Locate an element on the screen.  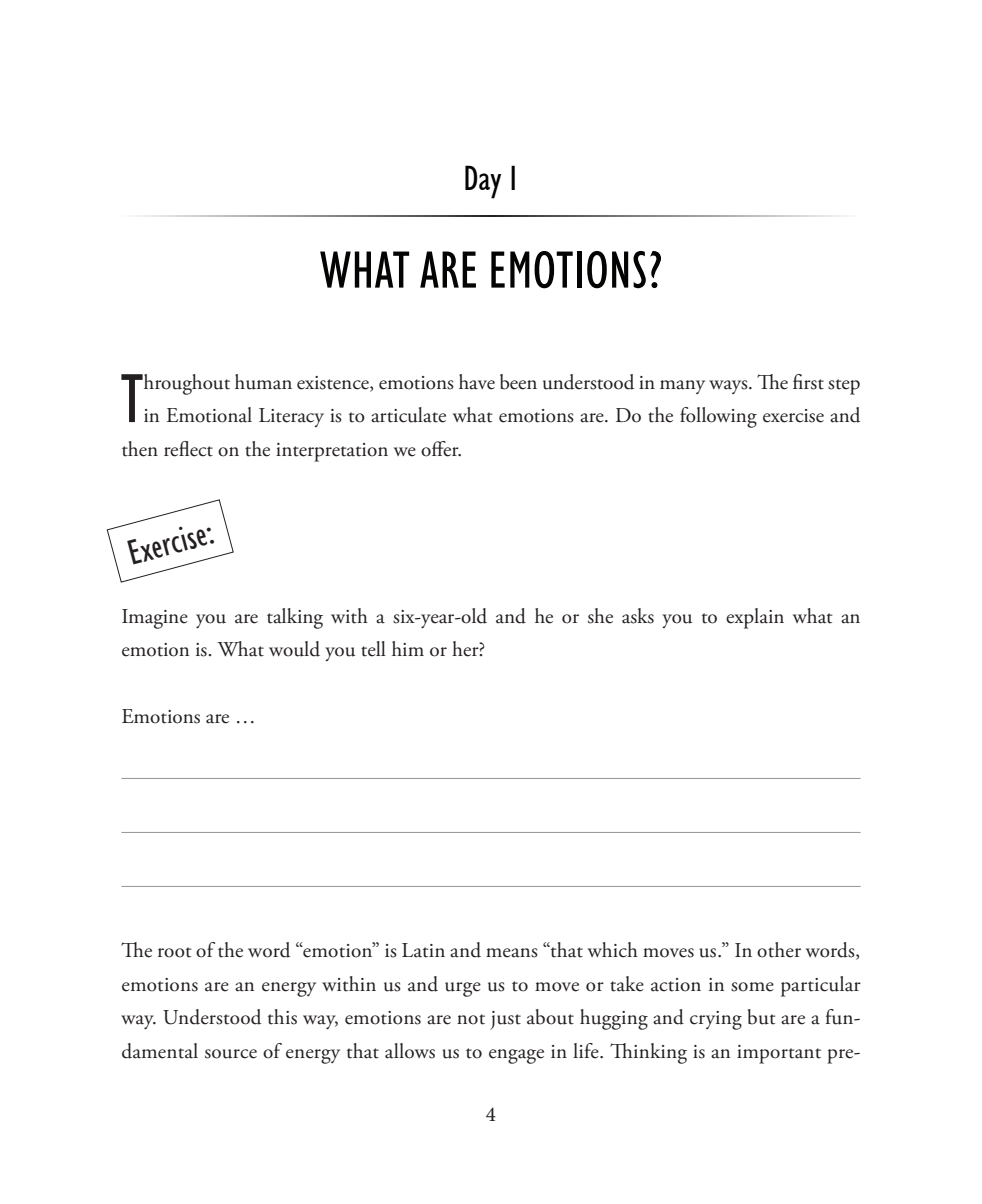
human is located at coordinates (263, 382).
